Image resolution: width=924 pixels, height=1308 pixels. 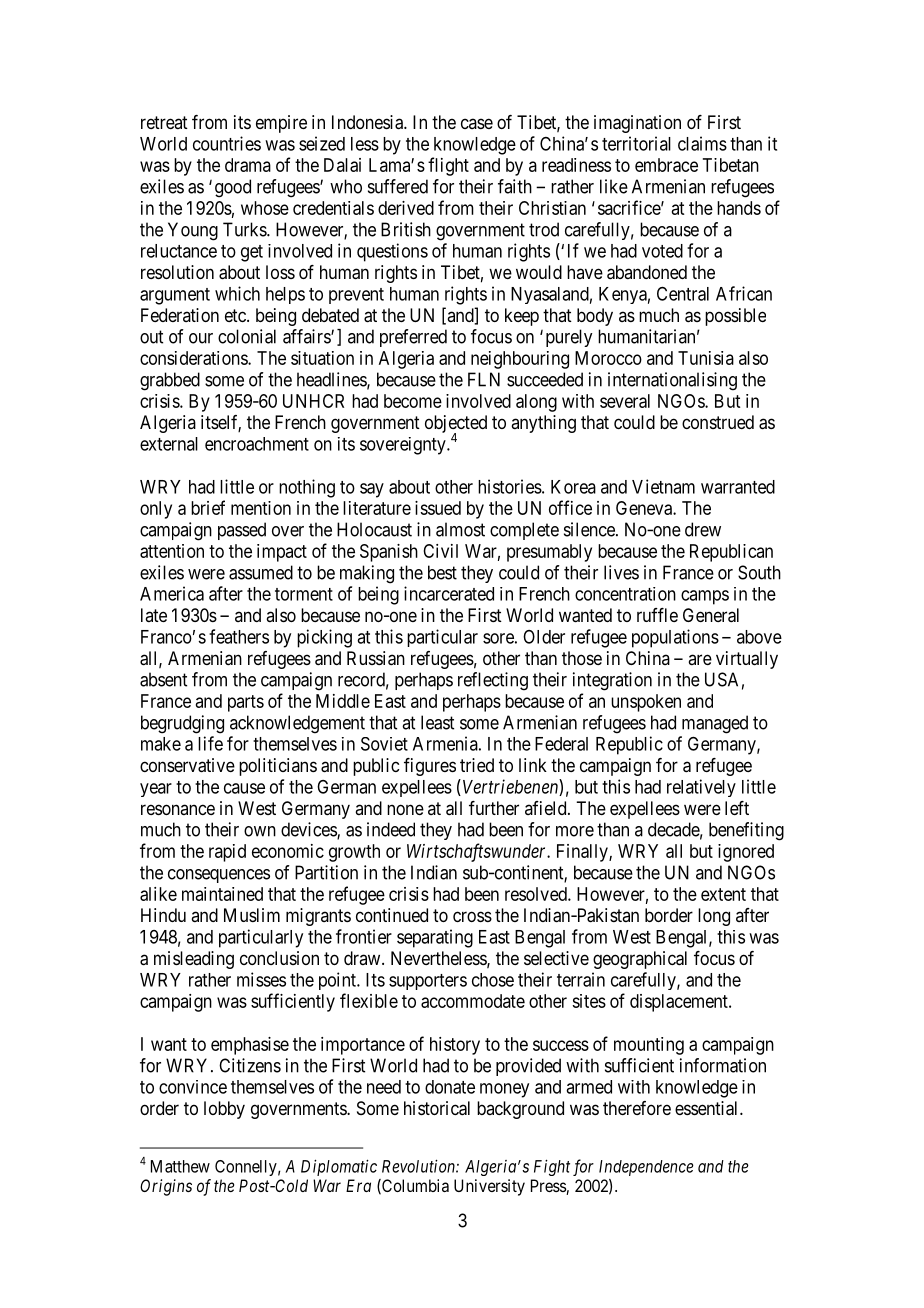 What do you see at coordinates (646, 1168) in the screenshot?
I see `Independence` at bounding box center [646, 1168].
